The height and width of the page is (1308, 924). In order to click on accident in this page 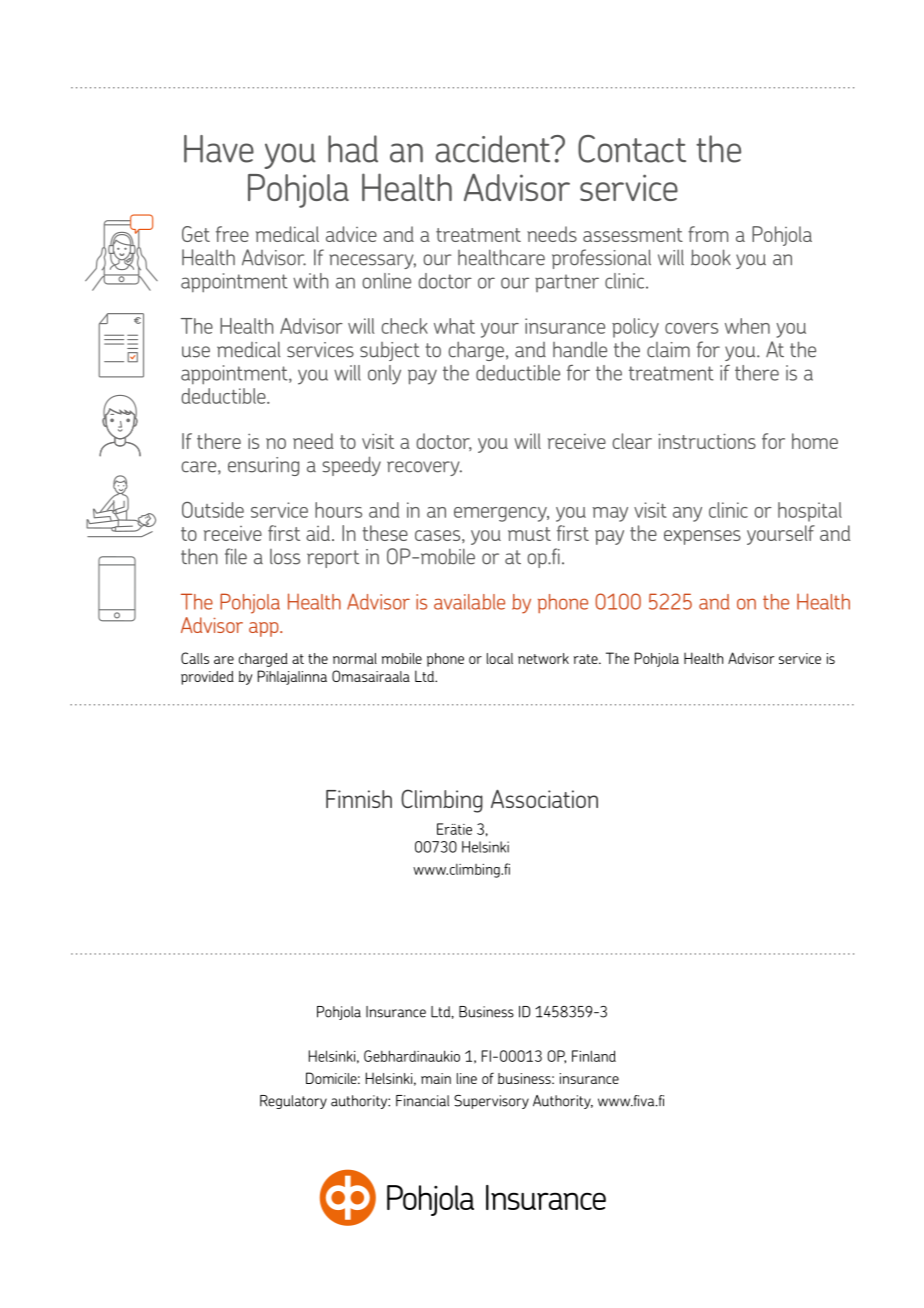, I will do `click(494, 149)`.
